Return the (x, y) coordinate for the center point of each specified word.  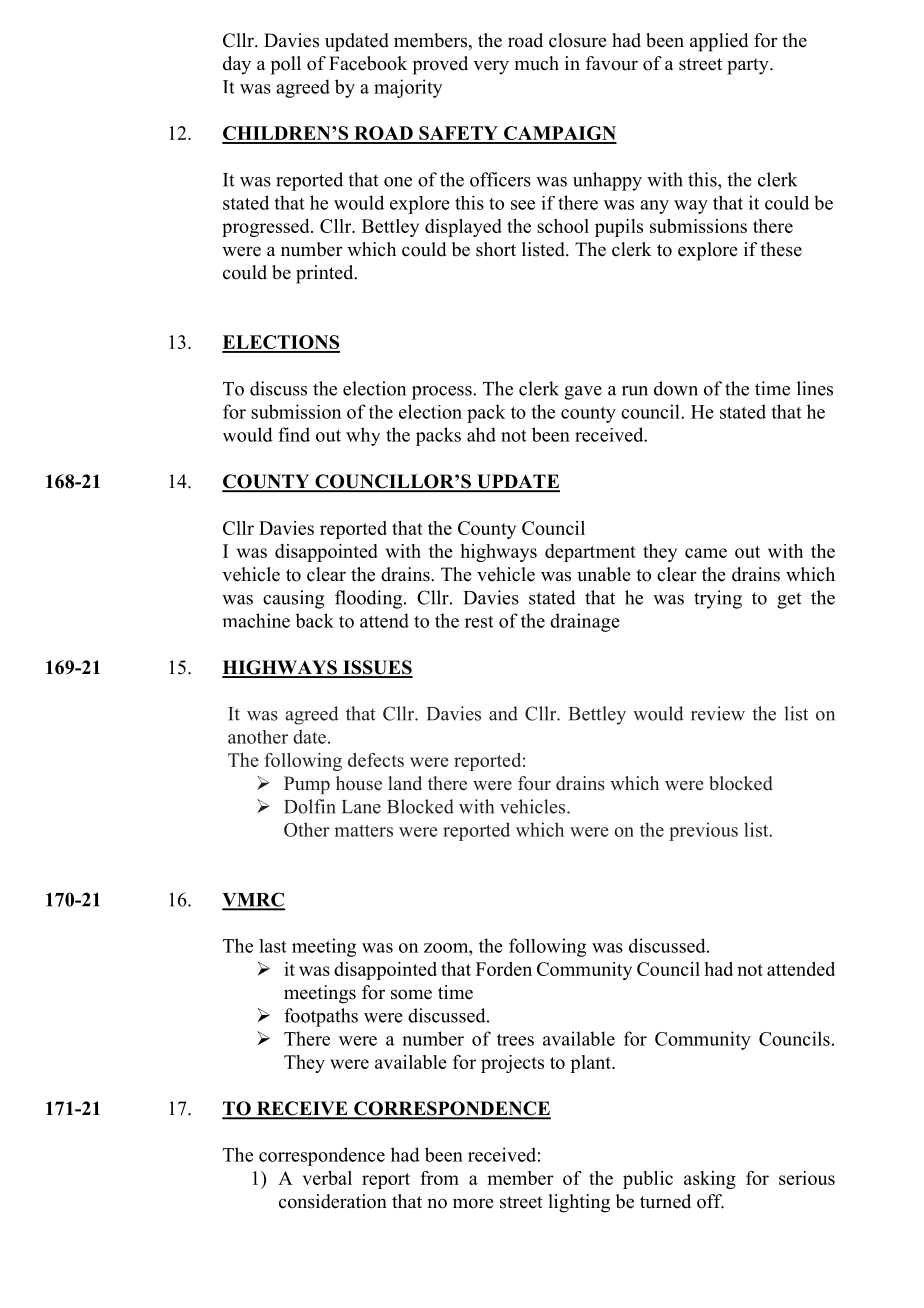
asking (710, 1180)
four (534, 783)
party (749, 66)
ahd (481, 434)
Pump (307, 785)
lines (815, 388)
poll (286, 65)
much (537, 63)
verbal (327, 1178)
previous (703, 831)
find (294, 434)
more (473, 1203)
